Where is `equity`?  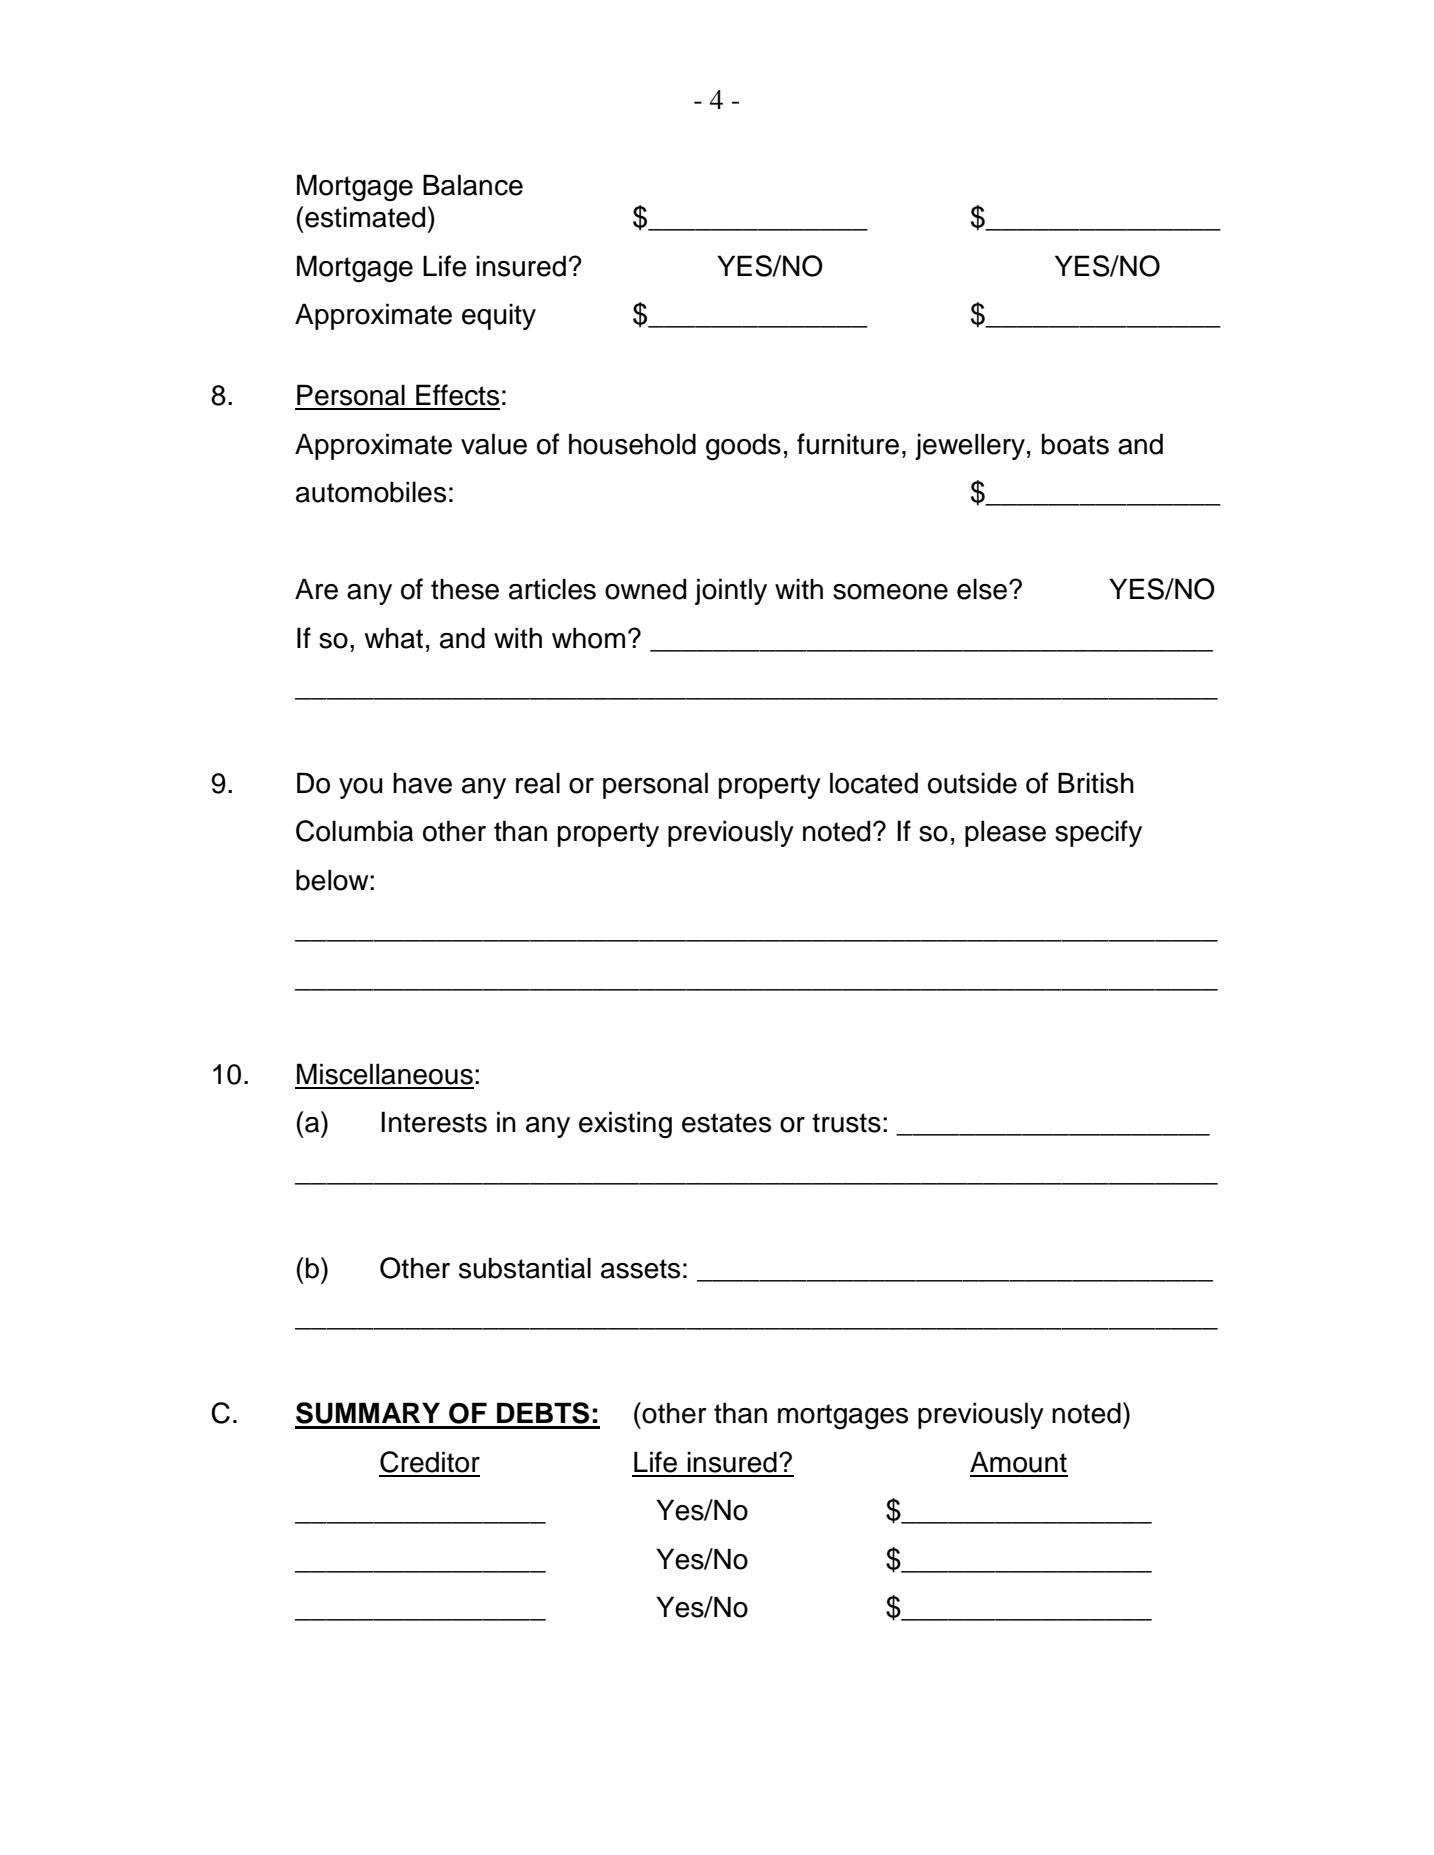 equity is located at coordinates (499, 316).
